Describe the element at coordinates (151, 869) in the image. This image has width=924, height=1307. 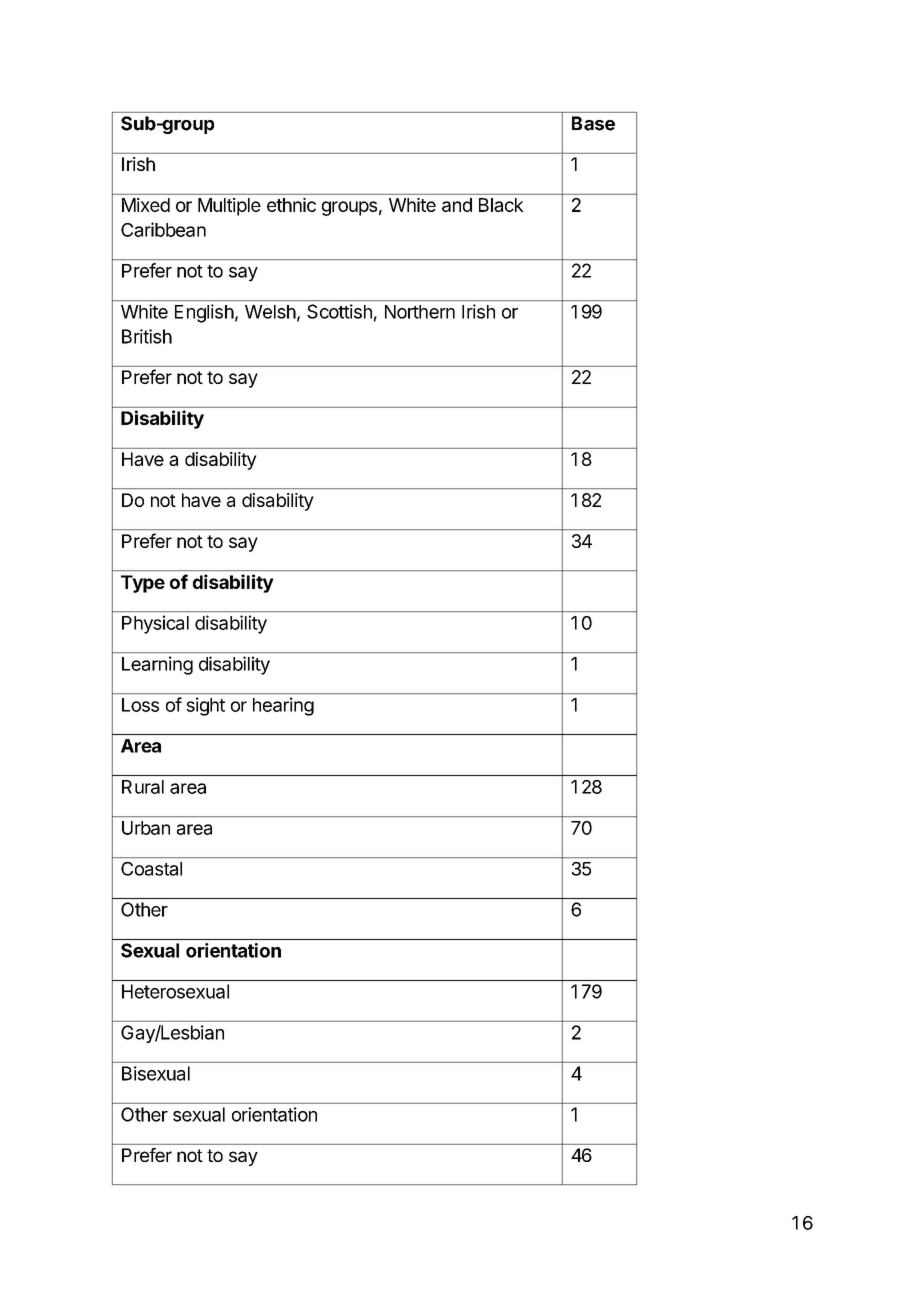
I see `Coastal` at that location.
